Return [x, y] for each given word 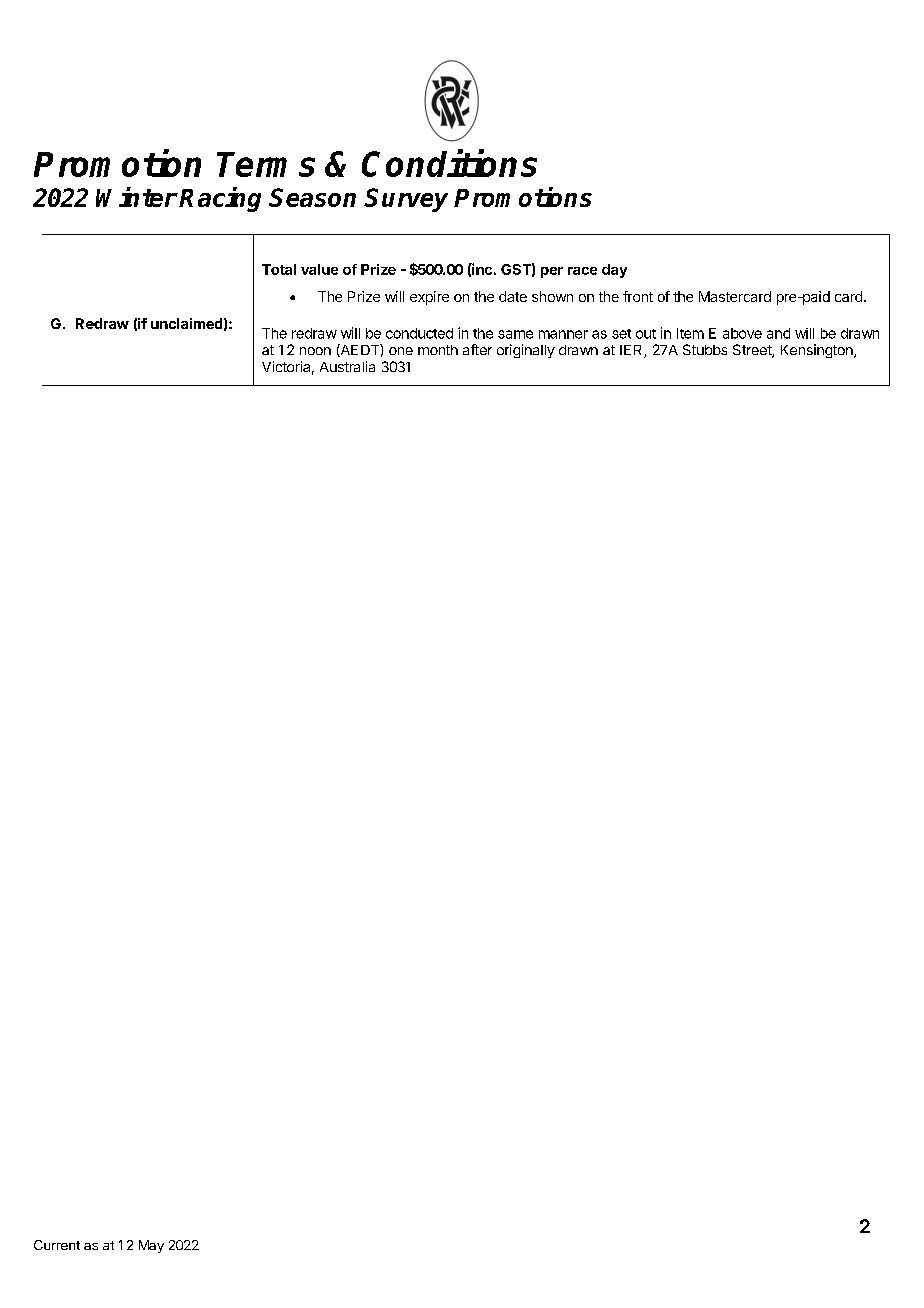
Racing [220, 199]
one [401, 351]
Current [57, 1245]
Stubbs [705, 349]
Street [753, 351]
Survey [406, 200]
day [614, 271]
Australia [347, 366]
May [151, 1246]
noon [315, 351]
